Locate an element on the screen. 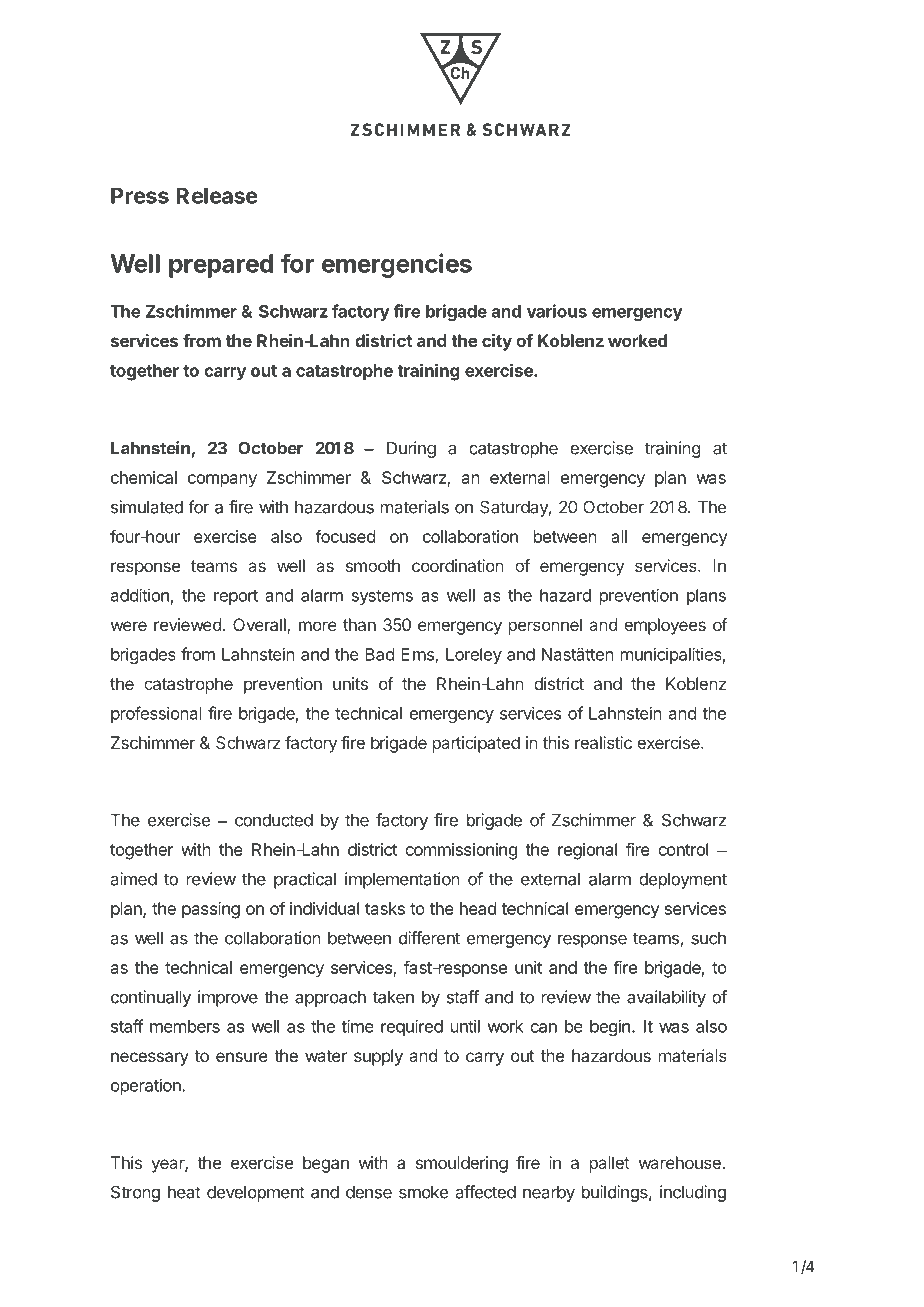 The width and height of the screenshot is (924, 1307). passing is located at coordinates (211, 910).
